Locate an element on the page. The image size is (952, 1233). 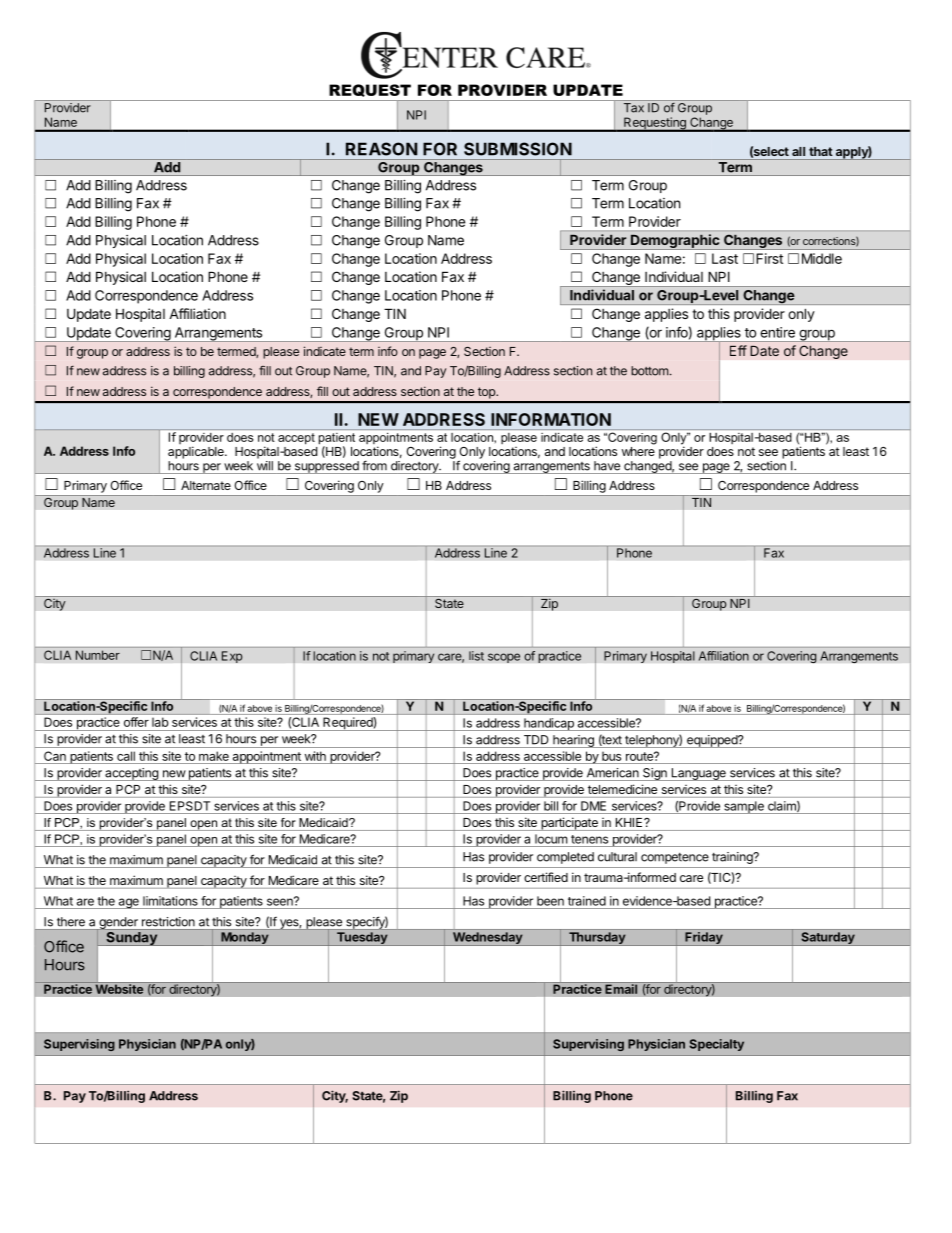
restriction is located at coordinates (168, 922).
